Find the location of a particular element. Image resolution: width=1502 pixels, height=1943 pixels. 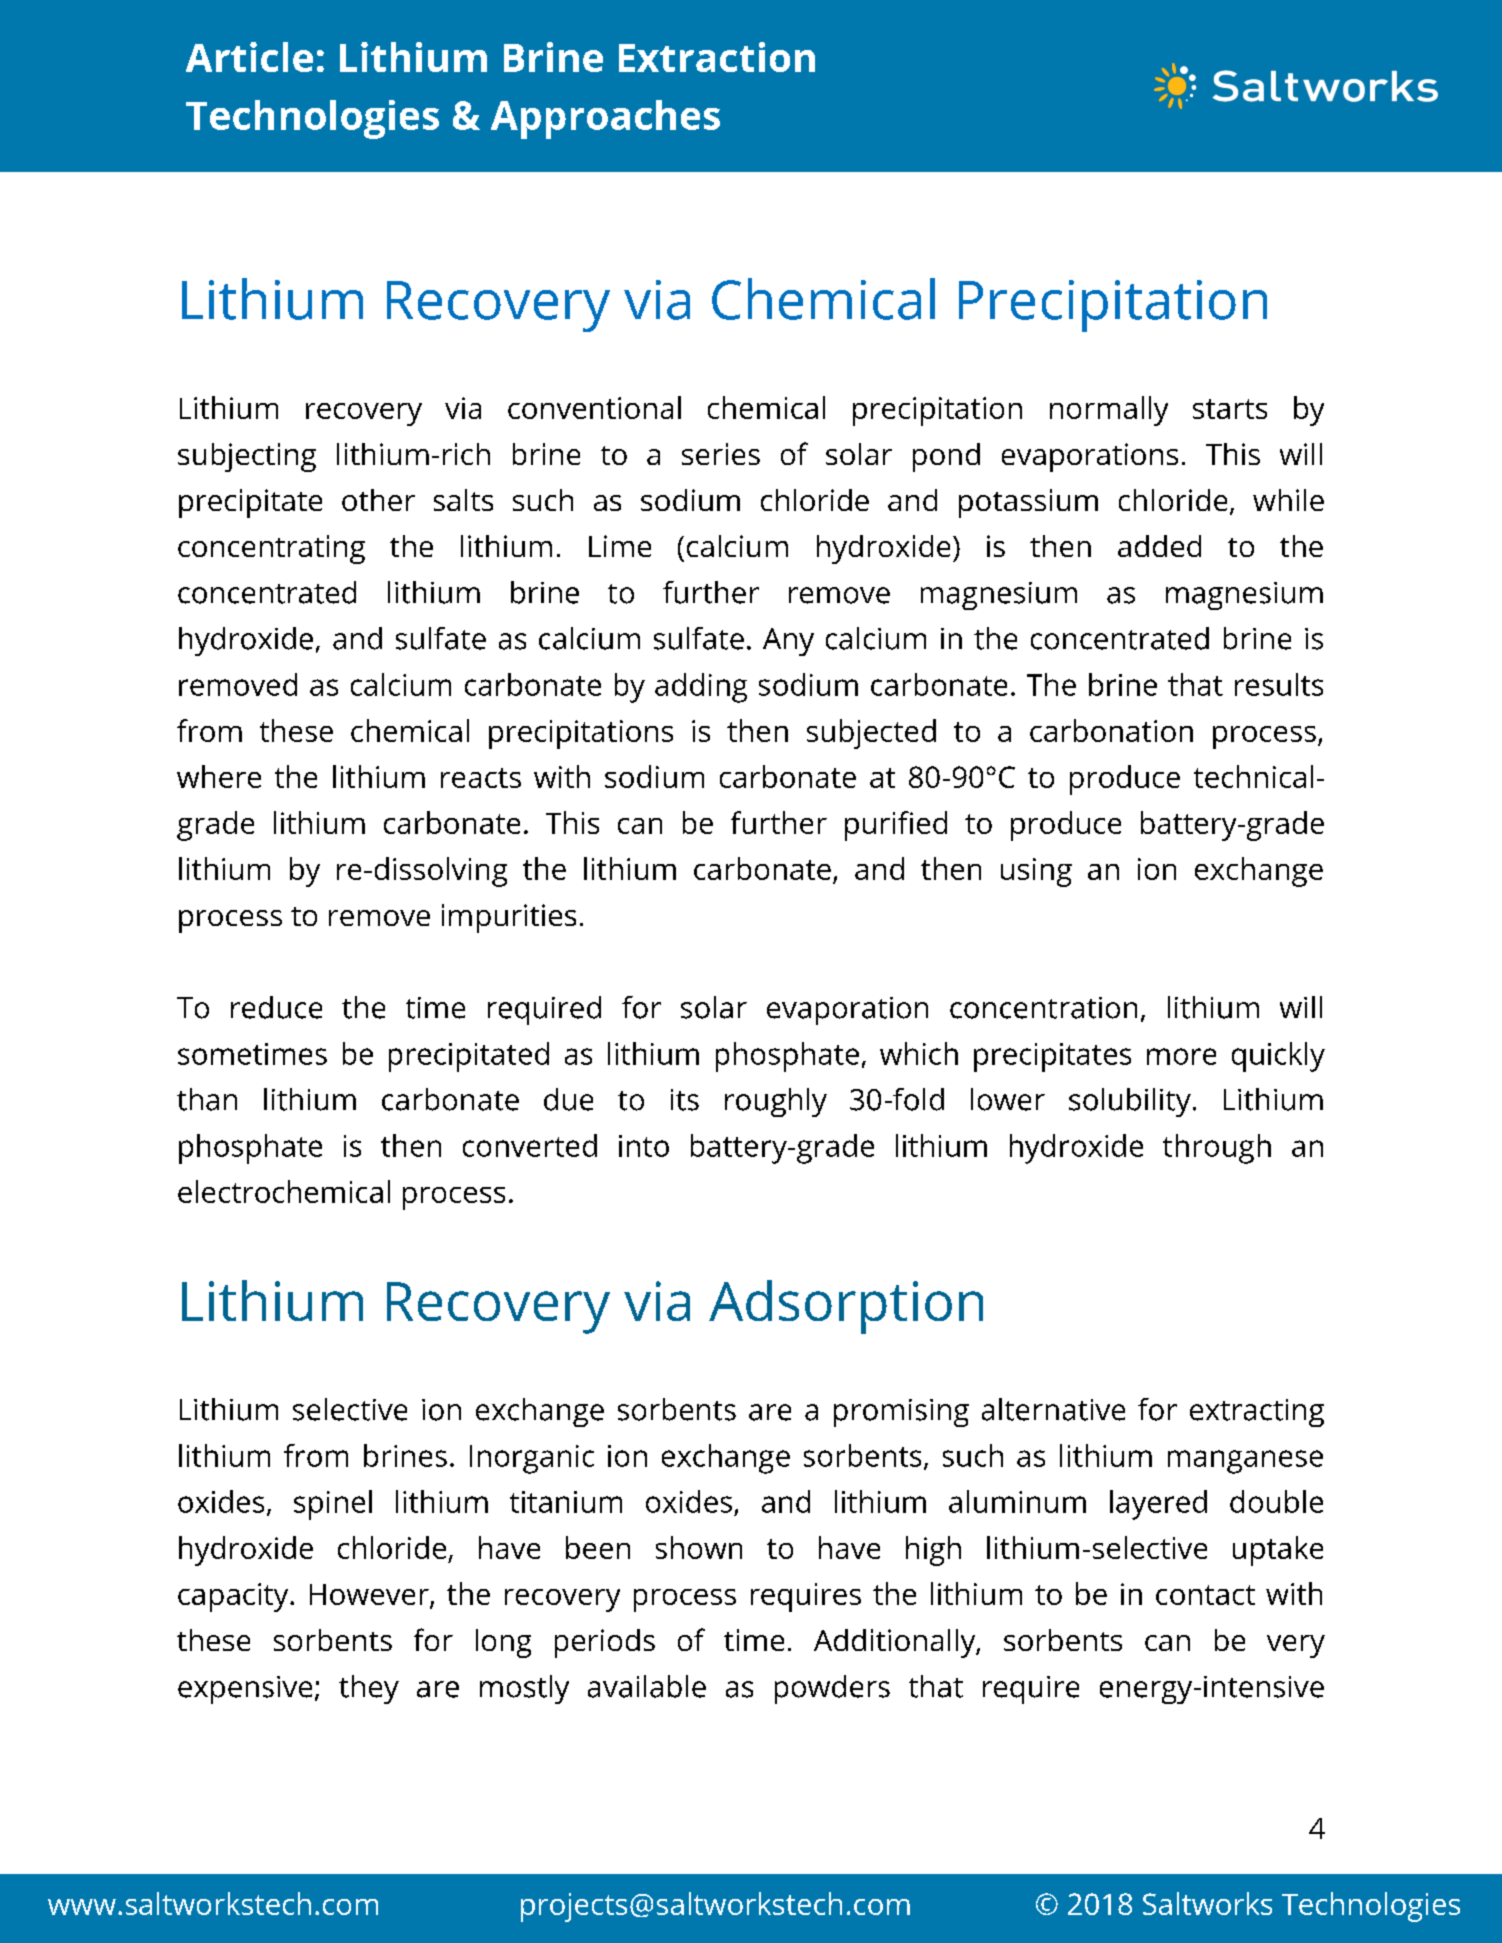

normally is located at coordinates (1109, 411).
